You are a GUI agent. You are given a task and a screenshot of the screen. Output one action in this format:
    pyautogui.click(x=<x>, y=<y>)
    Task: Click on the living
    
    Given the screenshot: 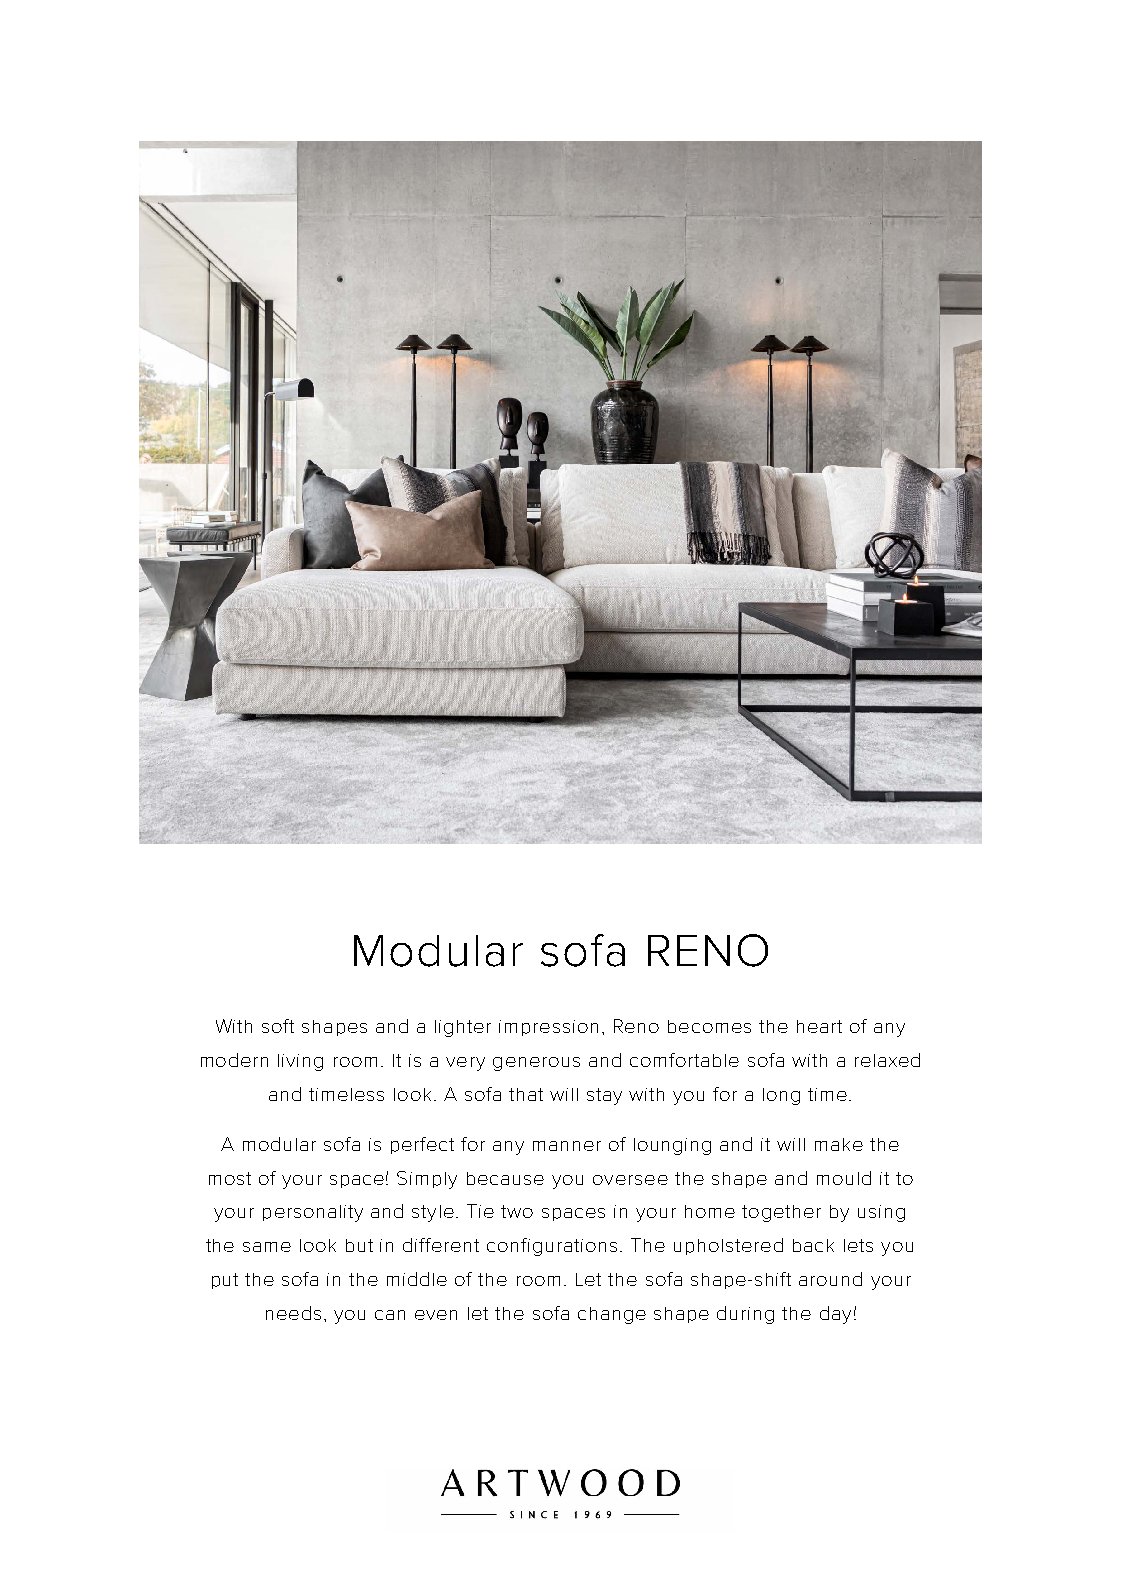 What is the action you would take?
    pyautogui.click(x=300, y=1062)
